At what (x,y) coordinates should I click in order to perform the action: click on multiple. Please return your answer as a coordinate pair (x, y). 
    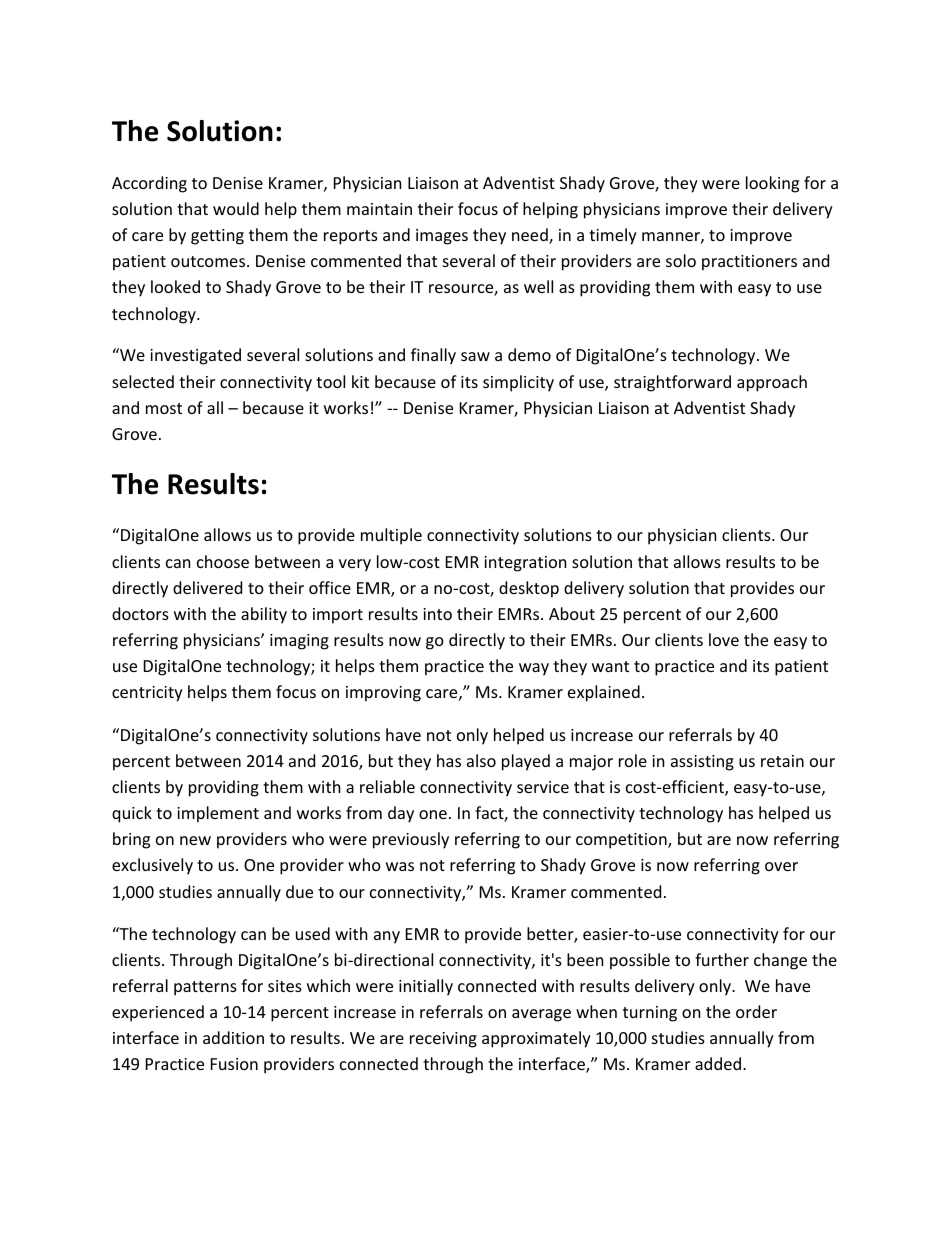
    Looking at the image, I should click on (391, 536).
